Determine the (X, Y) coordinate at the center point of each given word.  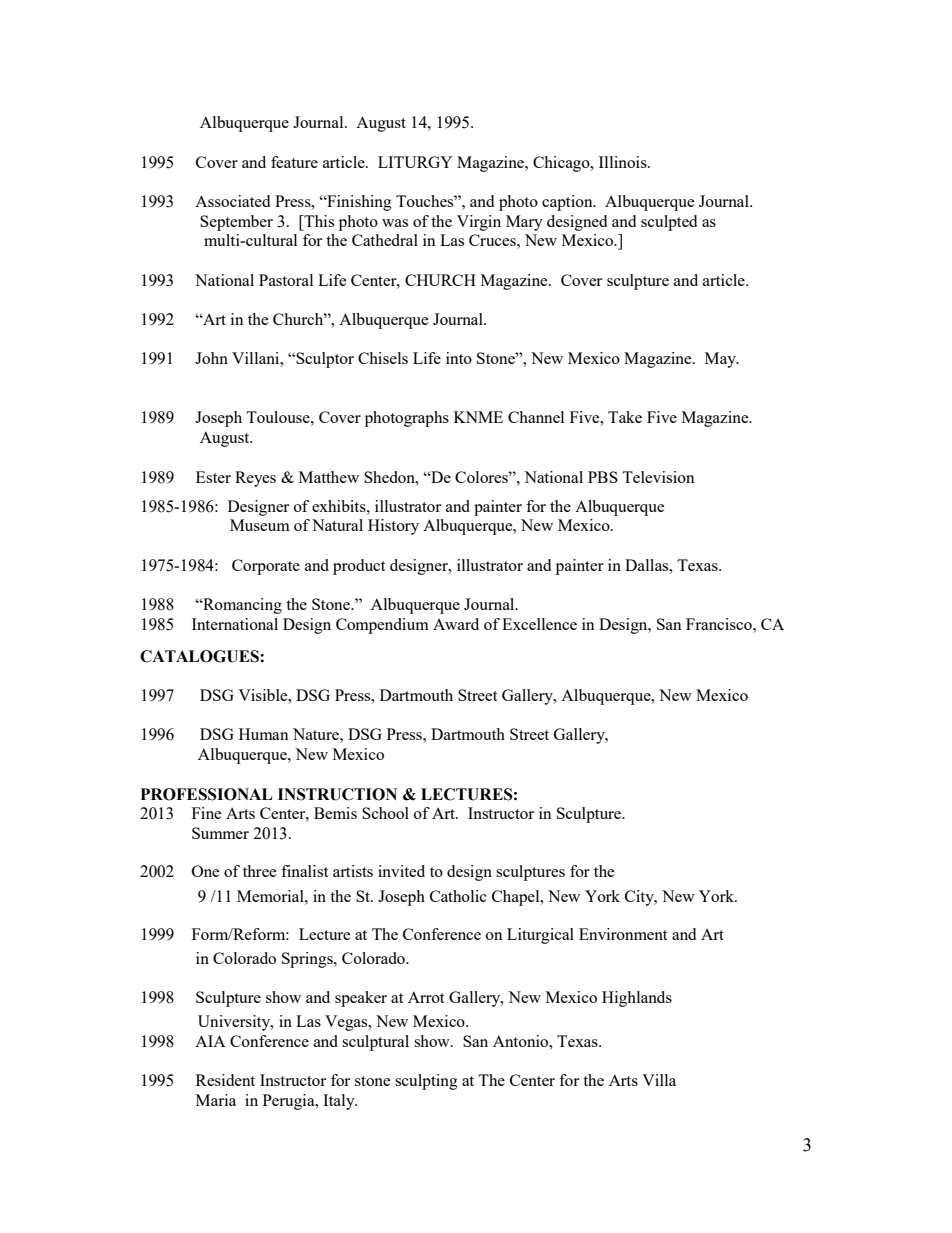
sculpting (426, 1082)
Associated (232, 201)
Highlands (637, 999)
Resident (225, 1080)
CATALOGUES (200, 656)
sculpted (669, 223)
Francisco (720, 624)
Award (456, 624)
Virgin (479, 223)
